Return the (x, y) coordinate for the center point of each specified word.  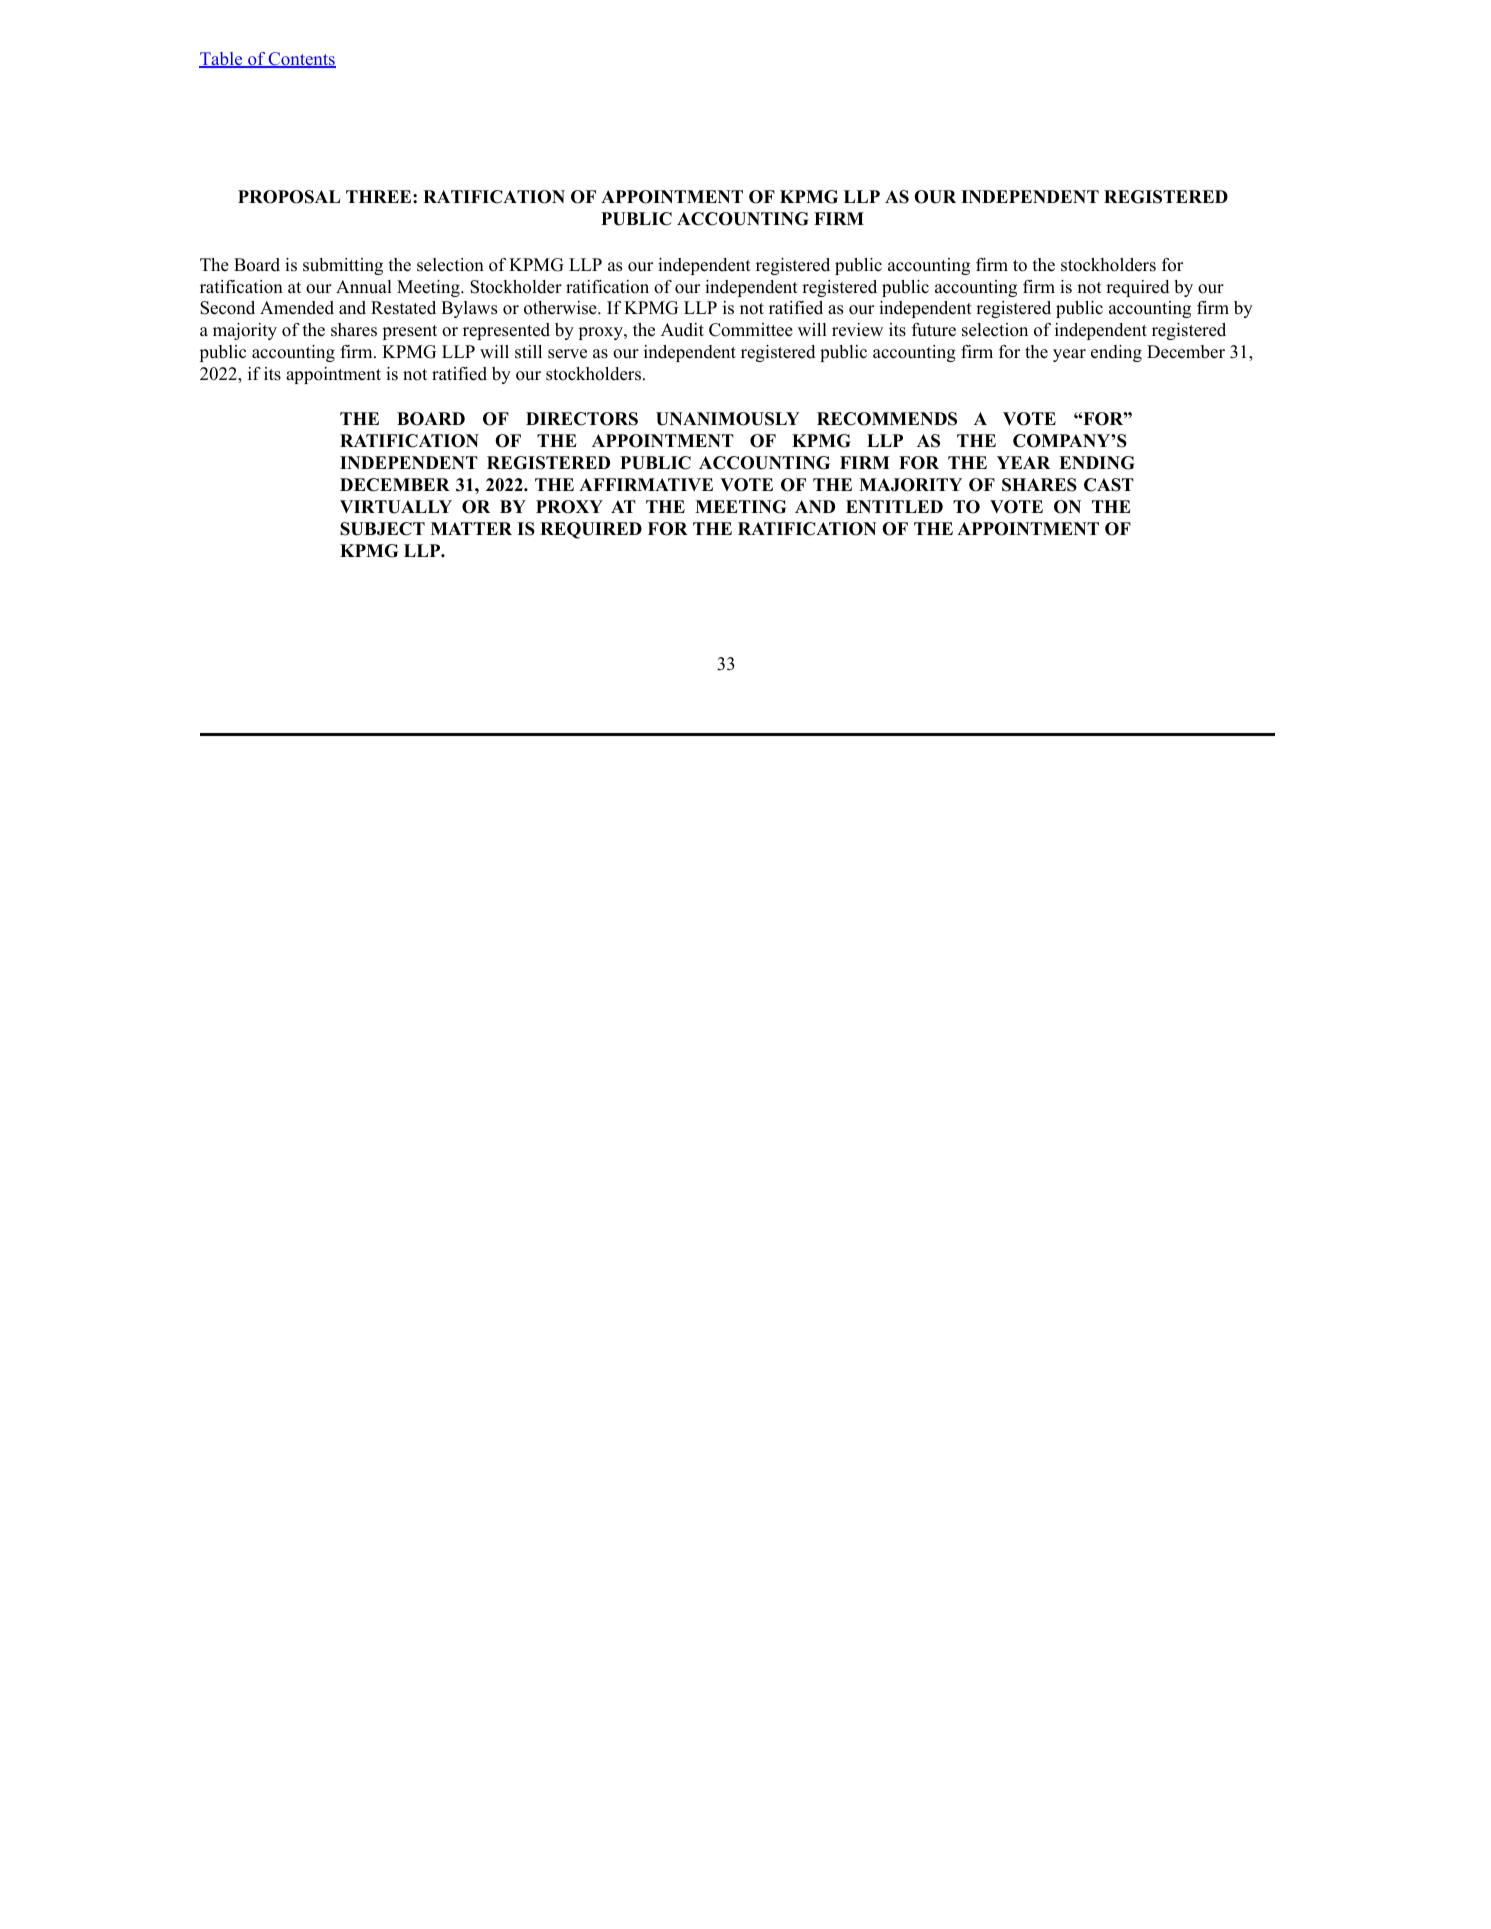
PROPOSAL (289, 197)
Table (222, 60)
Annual (364, 287)
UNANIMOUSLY (728, 419)
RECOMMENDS (887, 419)
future (934, 330)
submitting (343, 266)
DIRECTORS (582, 419)
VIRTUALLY (396, 507)
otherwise (561, 308)
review (857, 330)
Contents (301, 60)
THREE (380, 196)
